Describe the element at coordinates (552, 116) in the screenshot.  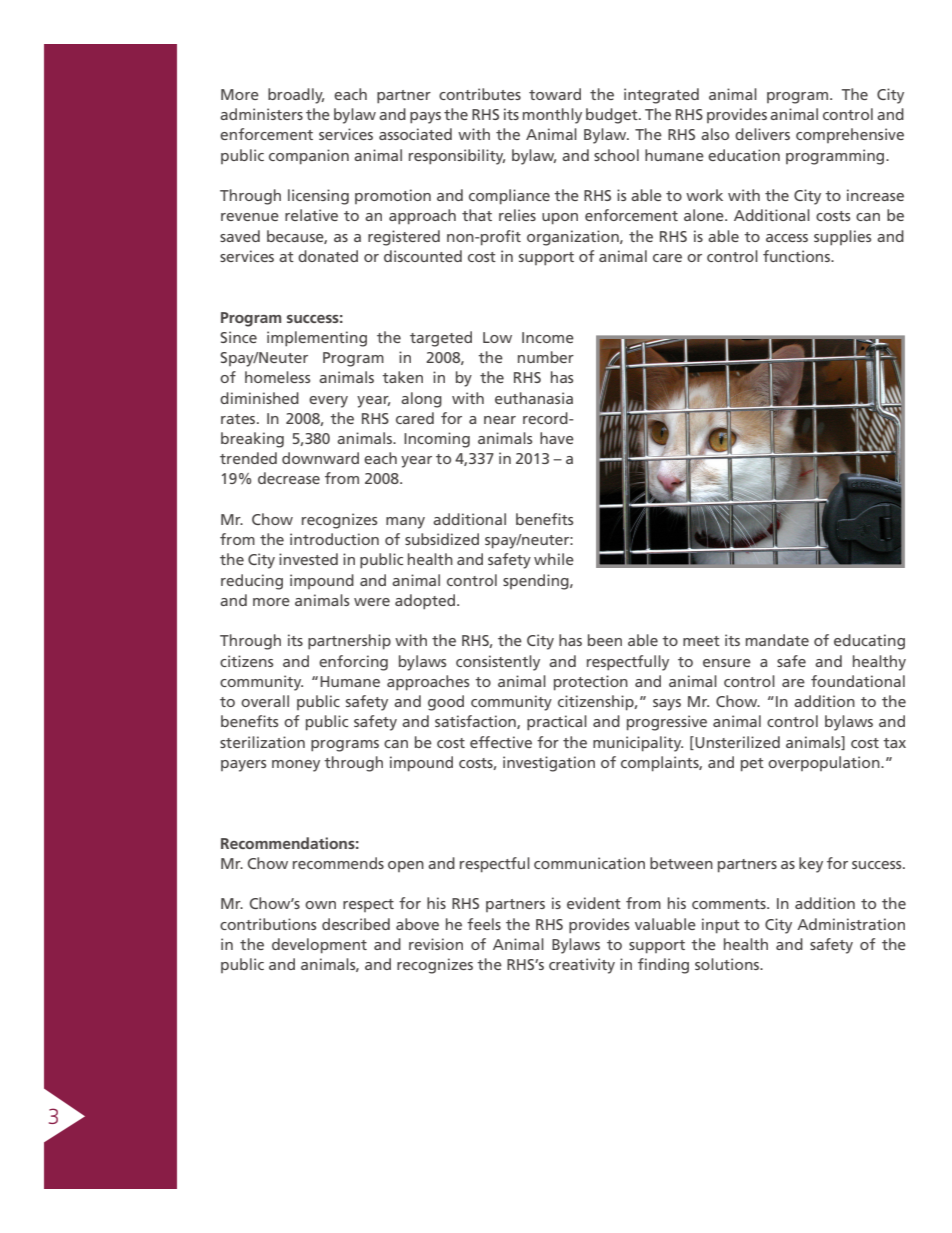
I see `monthly` at that location.
